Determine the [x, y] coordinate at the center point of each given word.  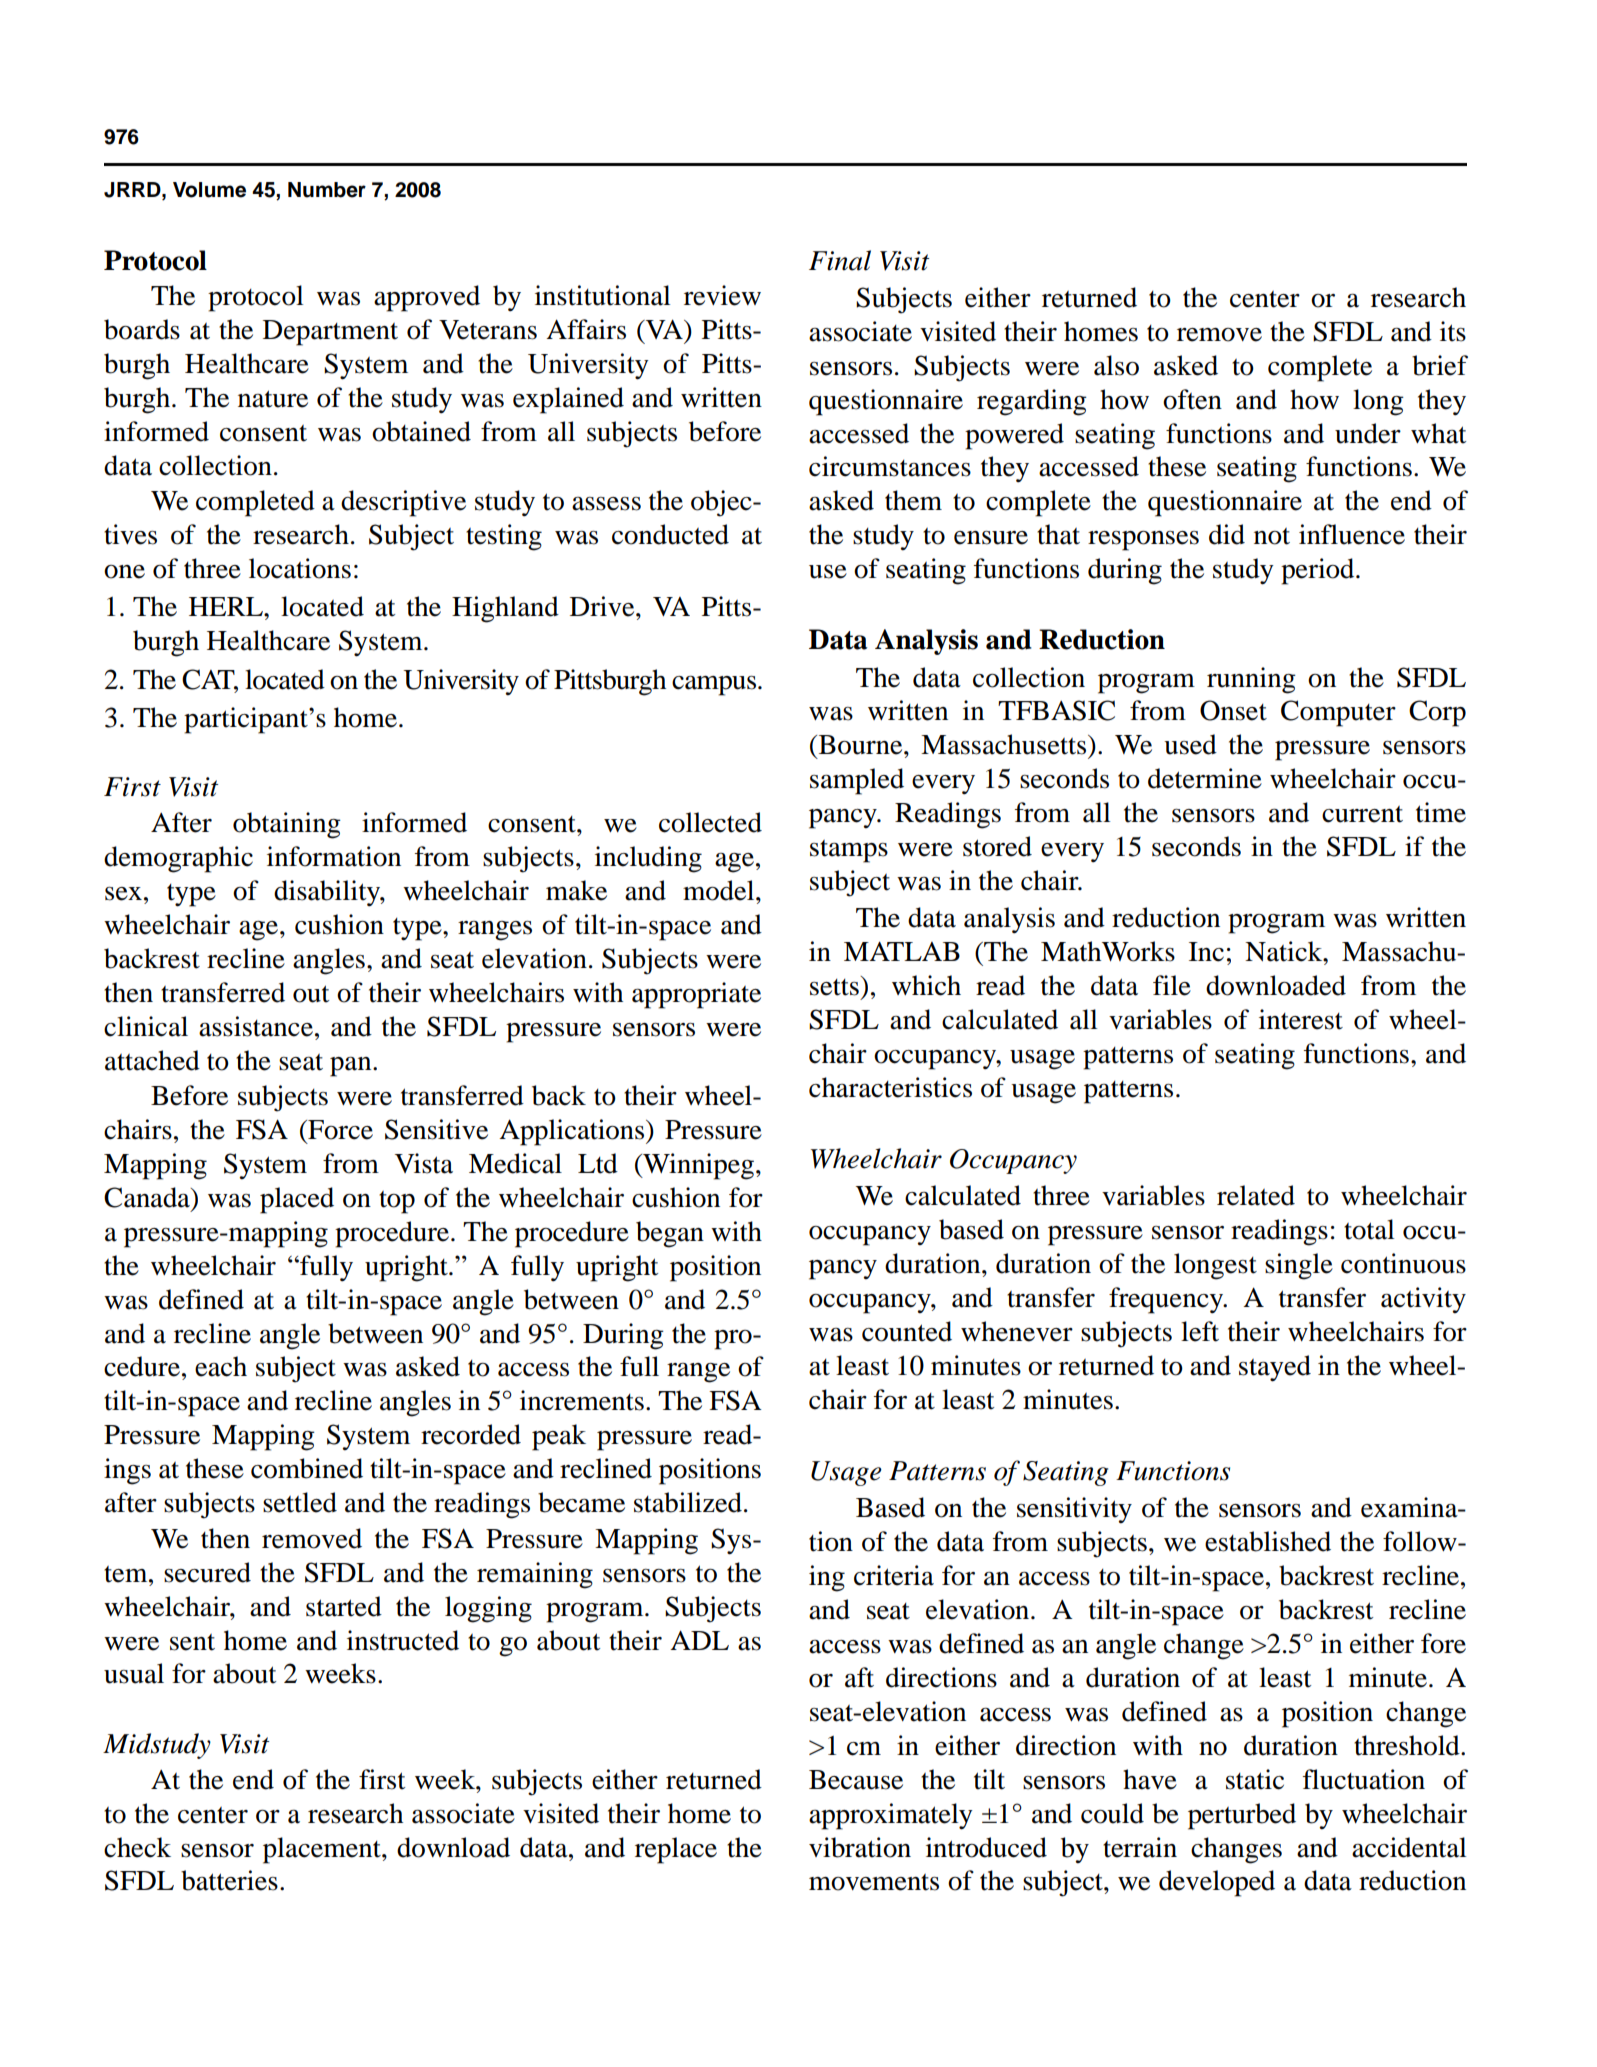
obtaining [287, 825]
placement [323, 1850]
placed [297, 1200]
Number [327, 190]
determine [1205, 778]
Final [840, 260]
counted [907, 1331]
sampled [857, 781]
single [1299, 1266]
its [1453, 331]
